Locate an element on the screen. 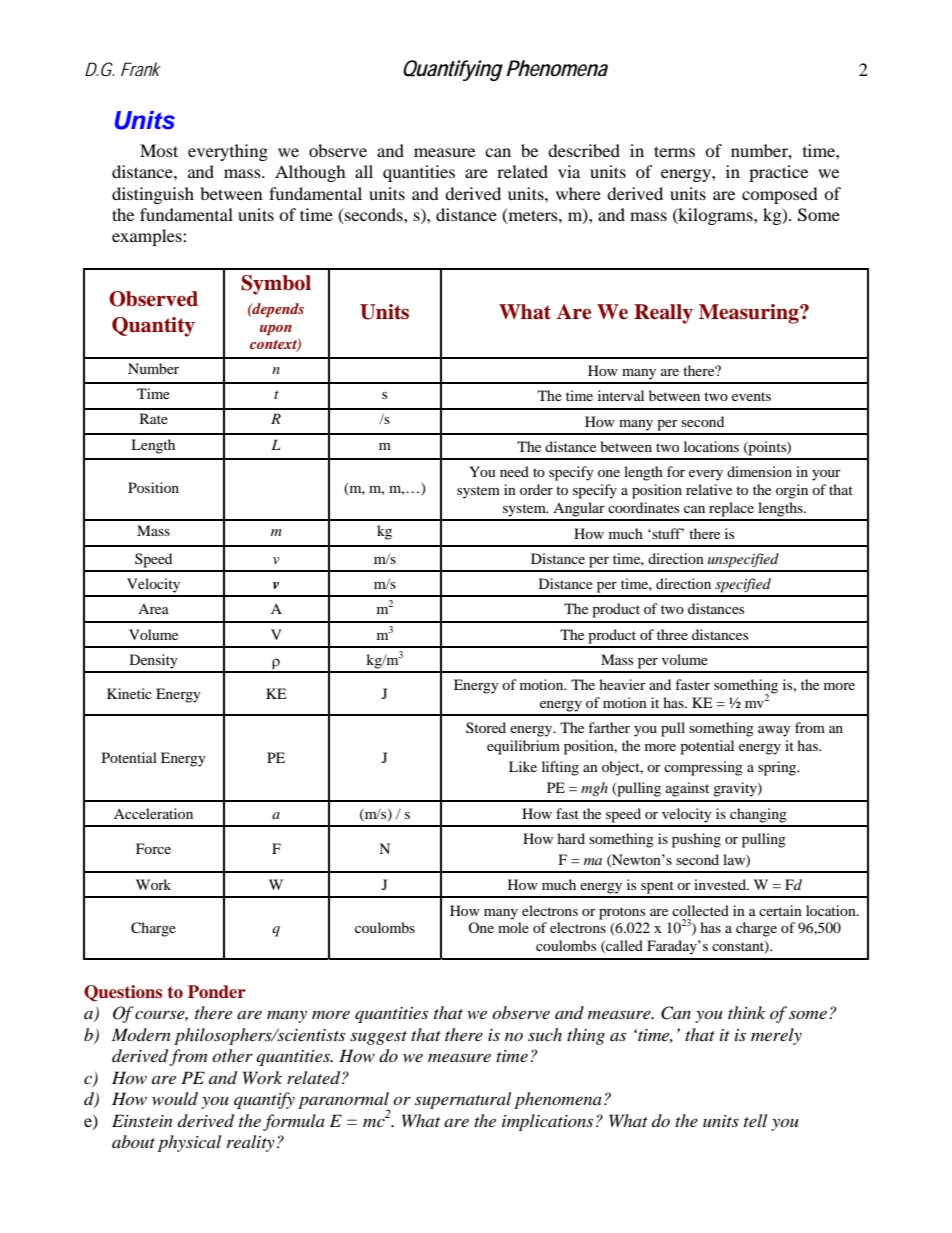  described is located at coordinates (584, 150).
